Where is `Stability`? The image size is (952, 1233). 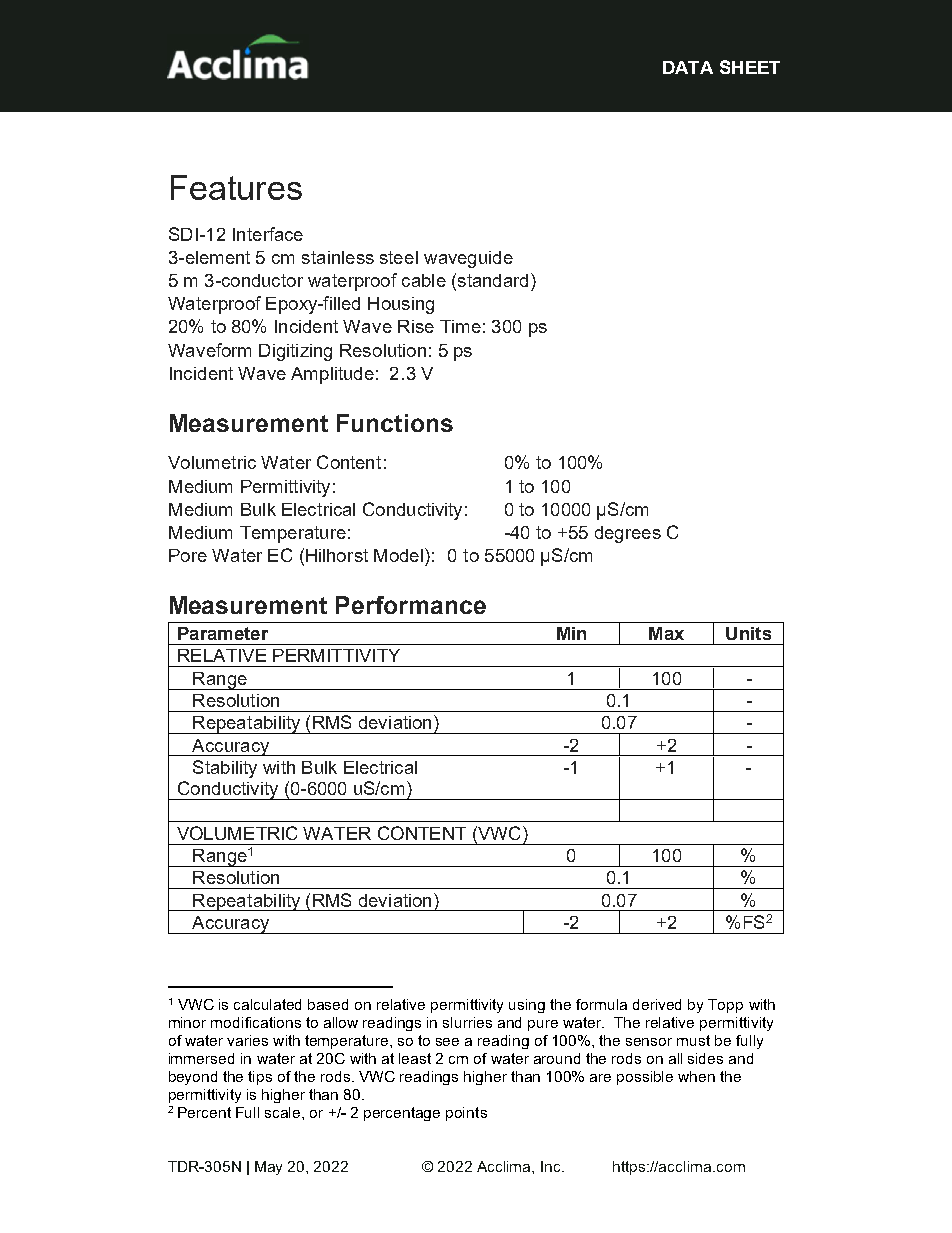
Stability is located at coordinates (225, 769).
